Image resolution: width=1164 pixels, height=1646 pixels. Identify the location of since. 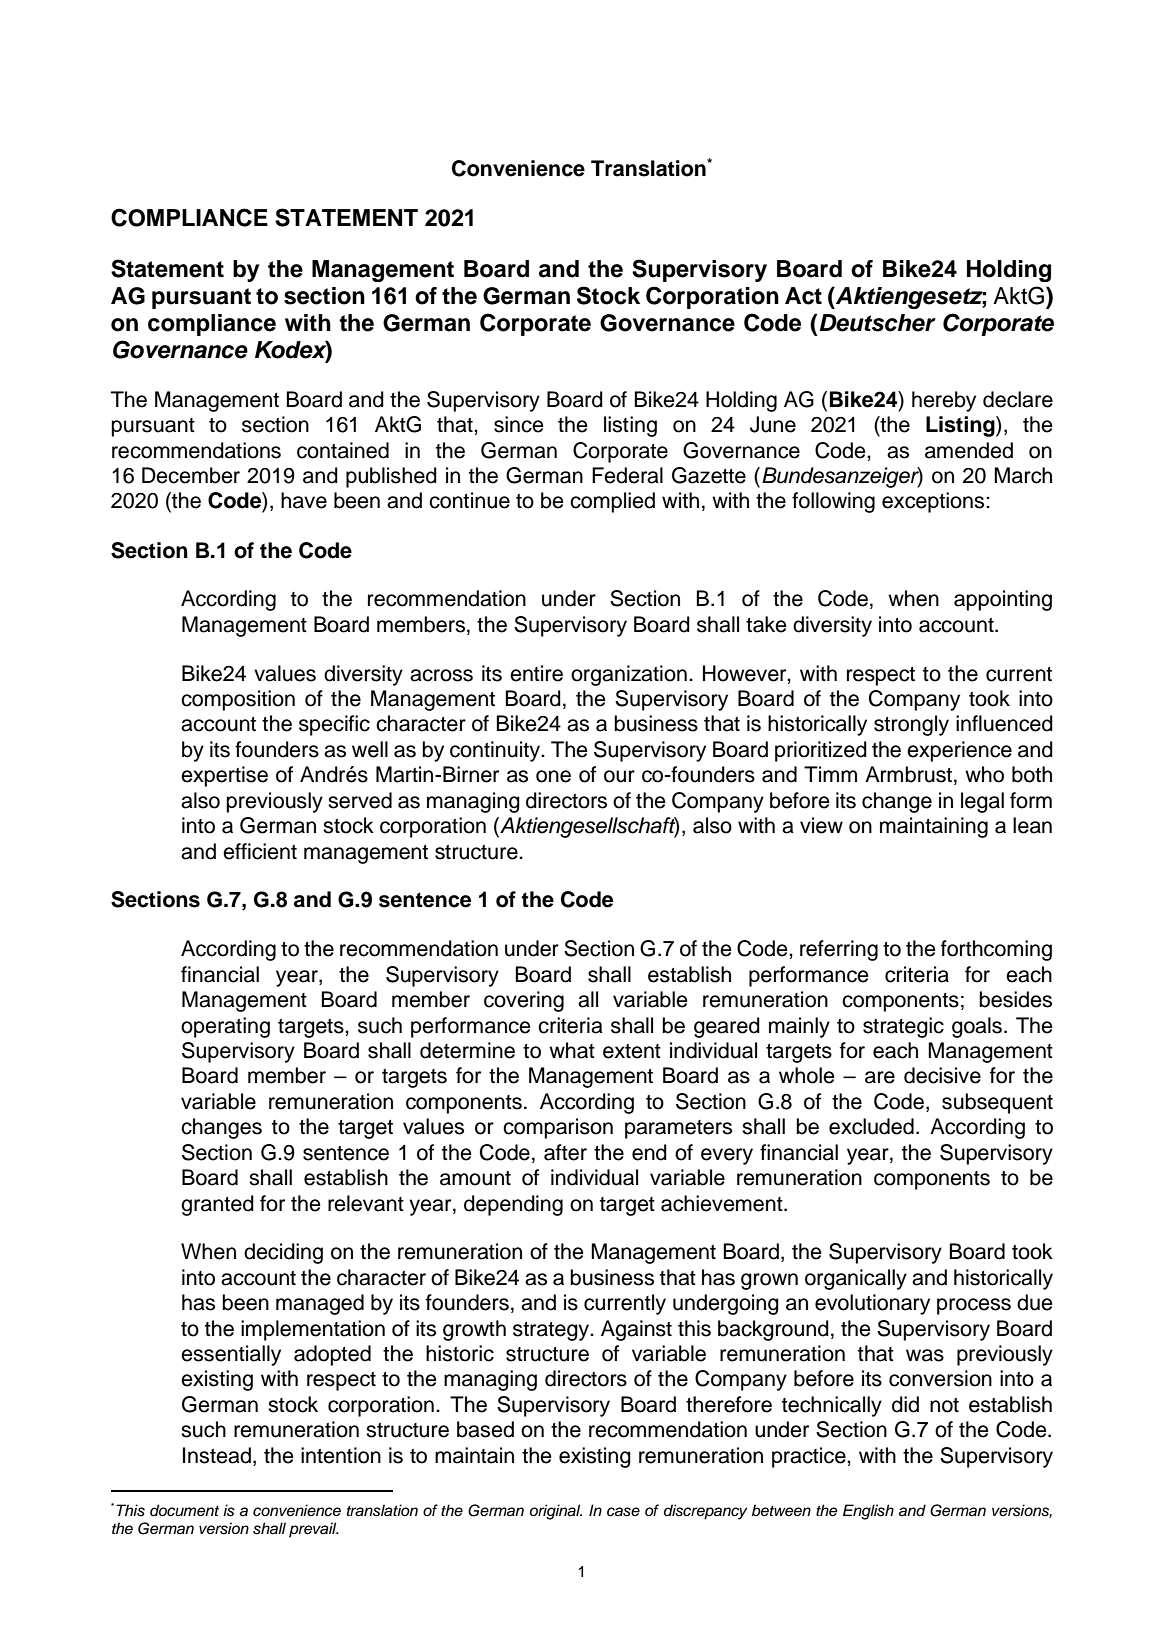
(519, 424).
